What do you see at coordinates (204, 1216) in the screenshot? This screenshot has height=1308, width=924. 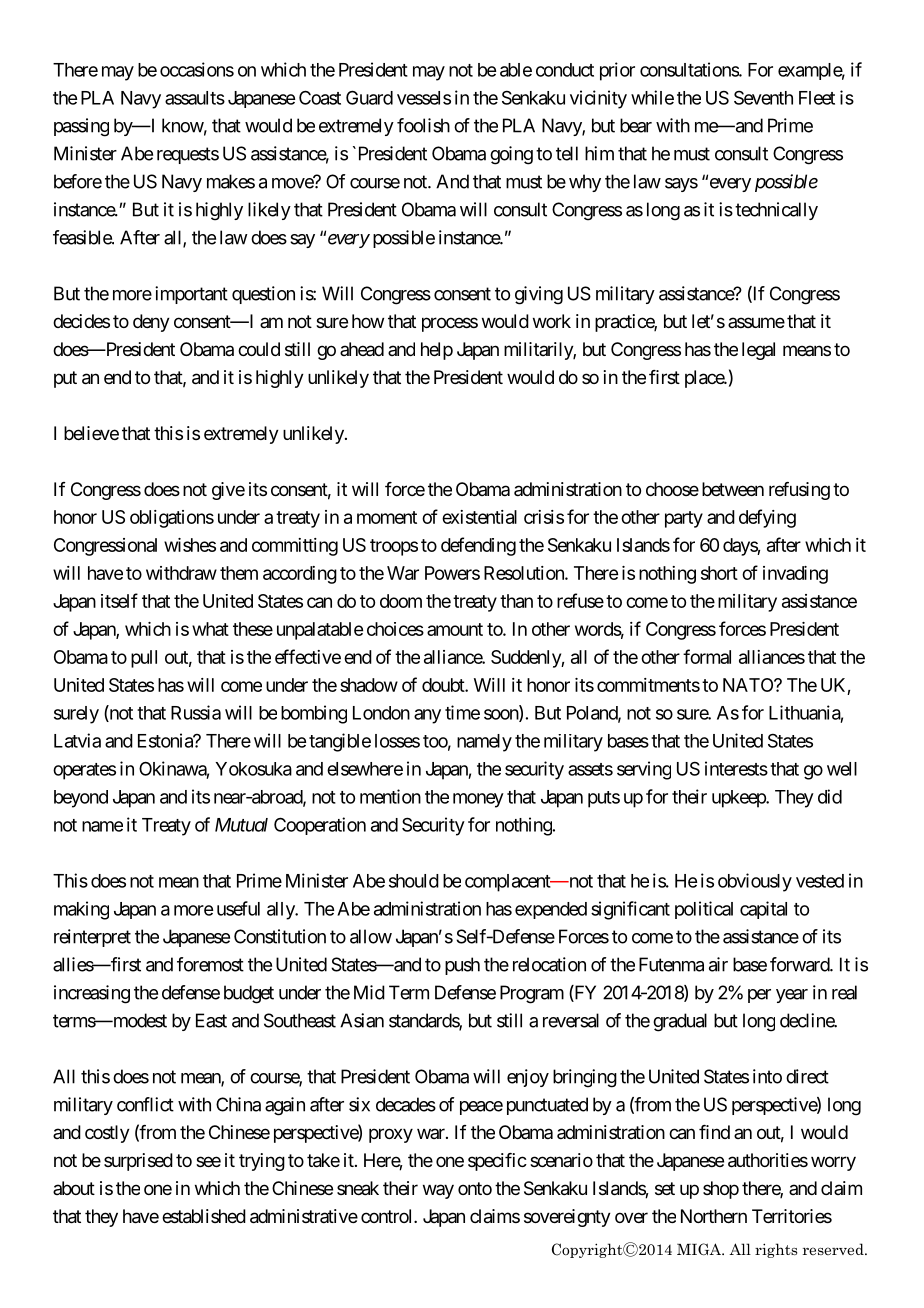 I see `established` at bounding box center [204, 1216].
